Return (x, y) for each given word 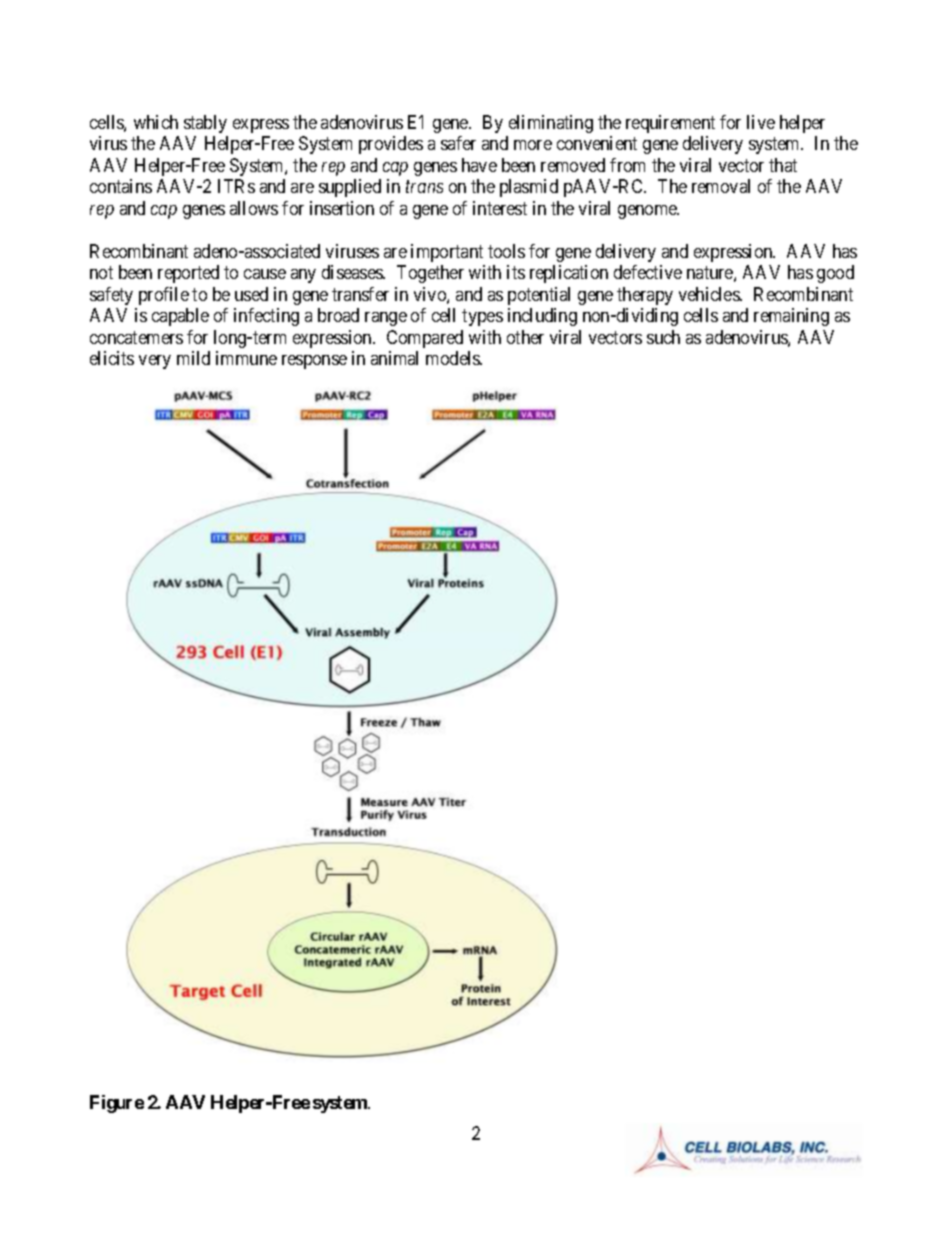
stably (205, 124)
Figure (117, 1104)
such (663, 337)
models (454, 358)
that (783, 165)
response (314, 362)
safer (458, 143)
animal (394, 358)
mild (193, 358)
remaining (791, 317)
